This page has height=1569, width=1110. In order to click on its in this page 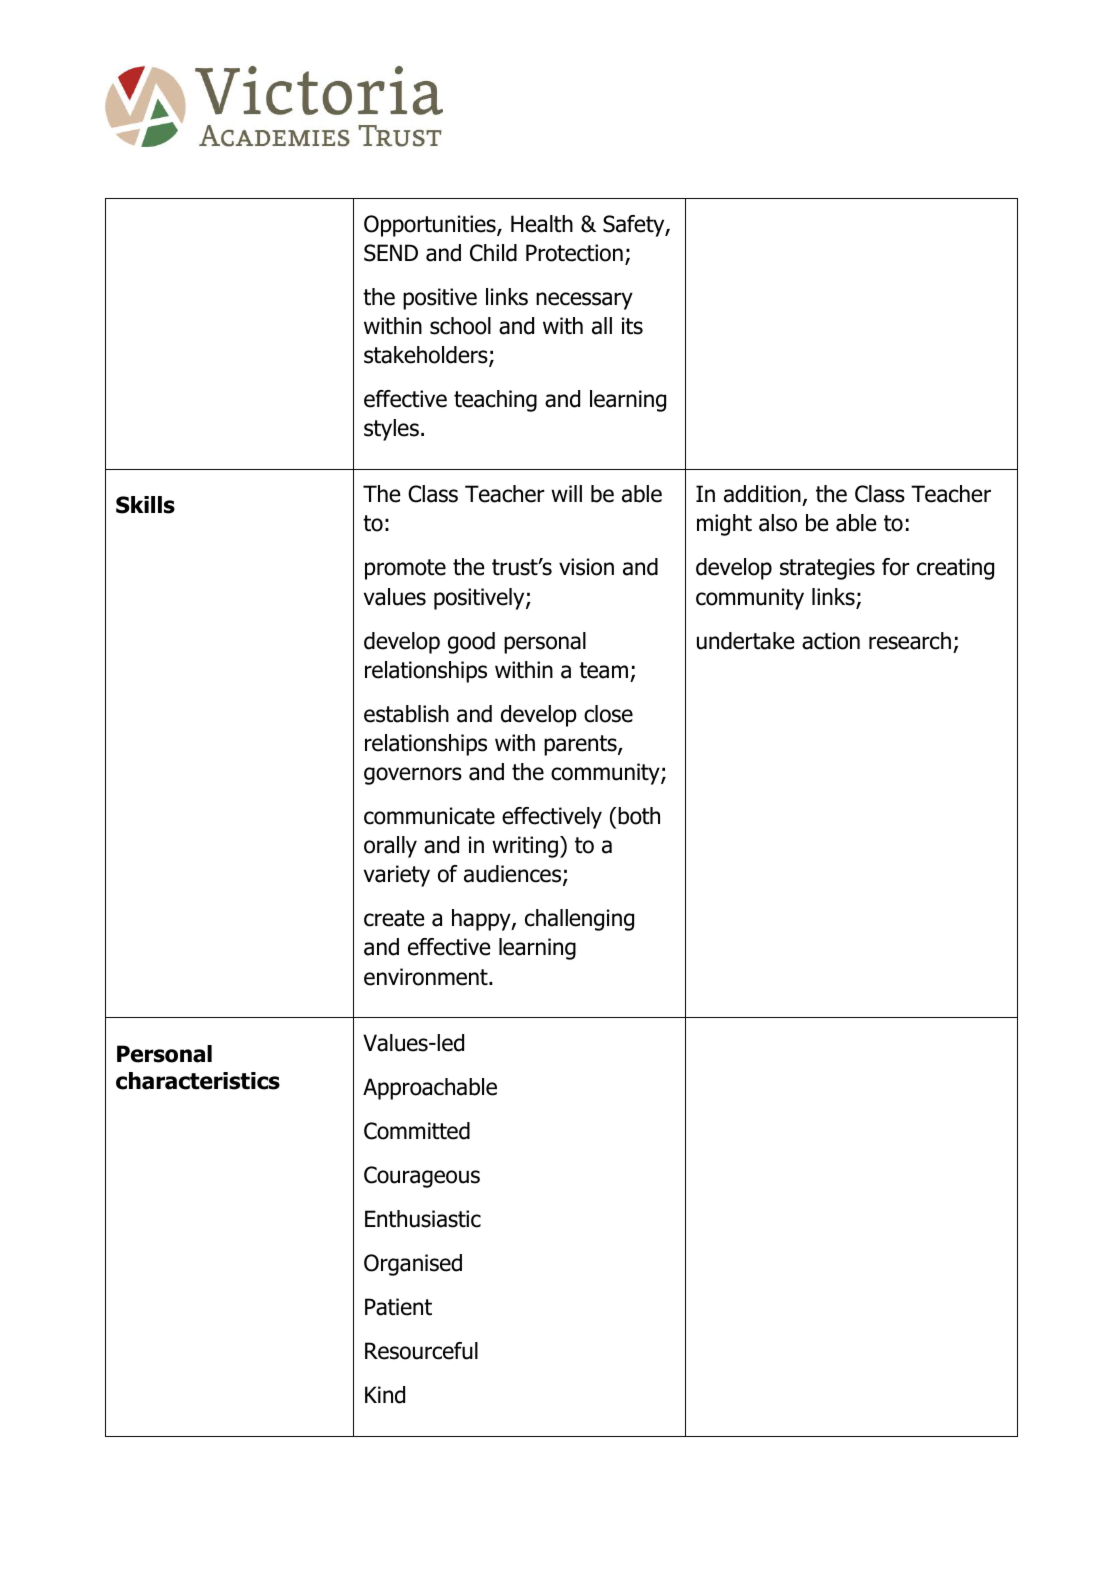, I will do `click(632, 326)`.
